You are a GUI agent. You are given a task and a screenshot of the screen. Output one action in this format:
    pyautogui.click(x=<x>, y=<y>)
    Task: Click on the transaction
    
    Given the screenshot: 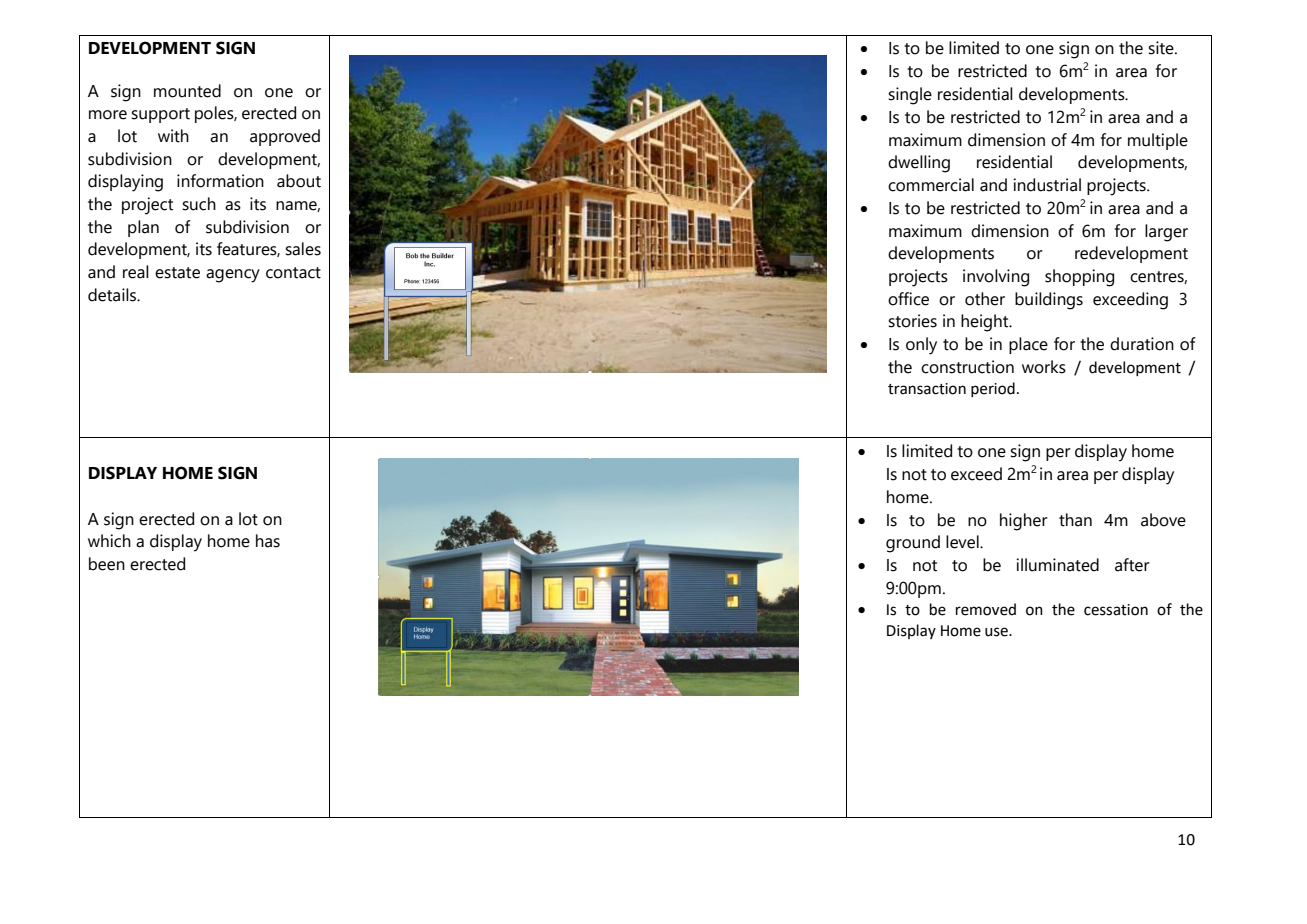 What is the action you would take?
    pyautogui.click(x=927, y=389)
